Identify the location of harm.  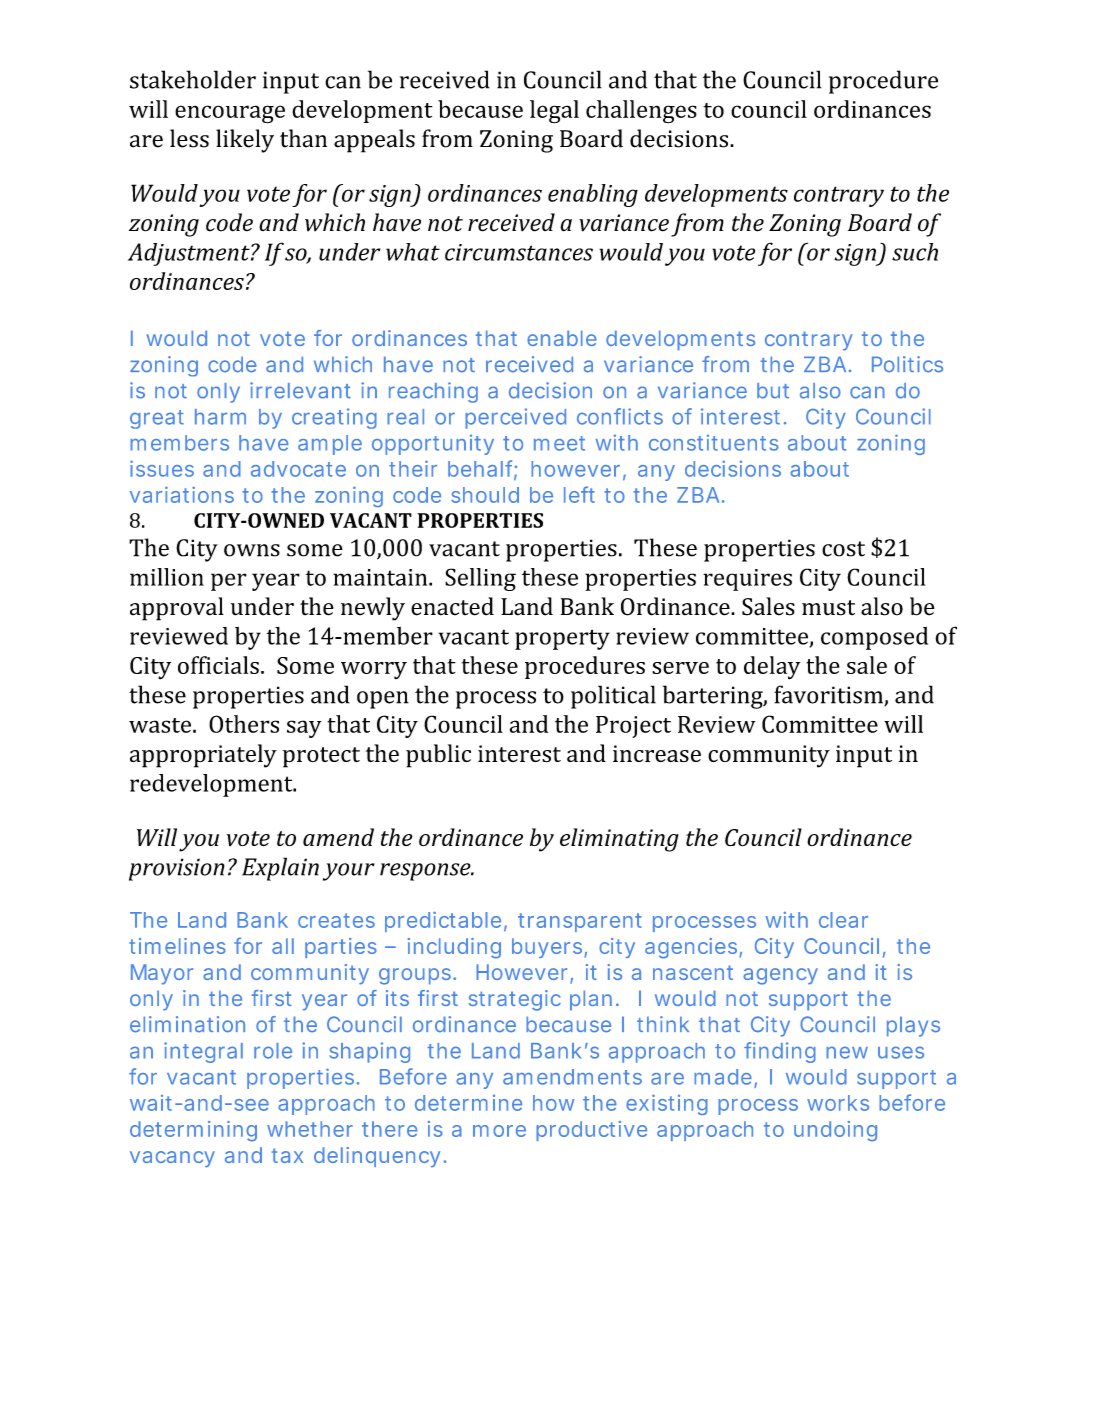
(220, 417).
